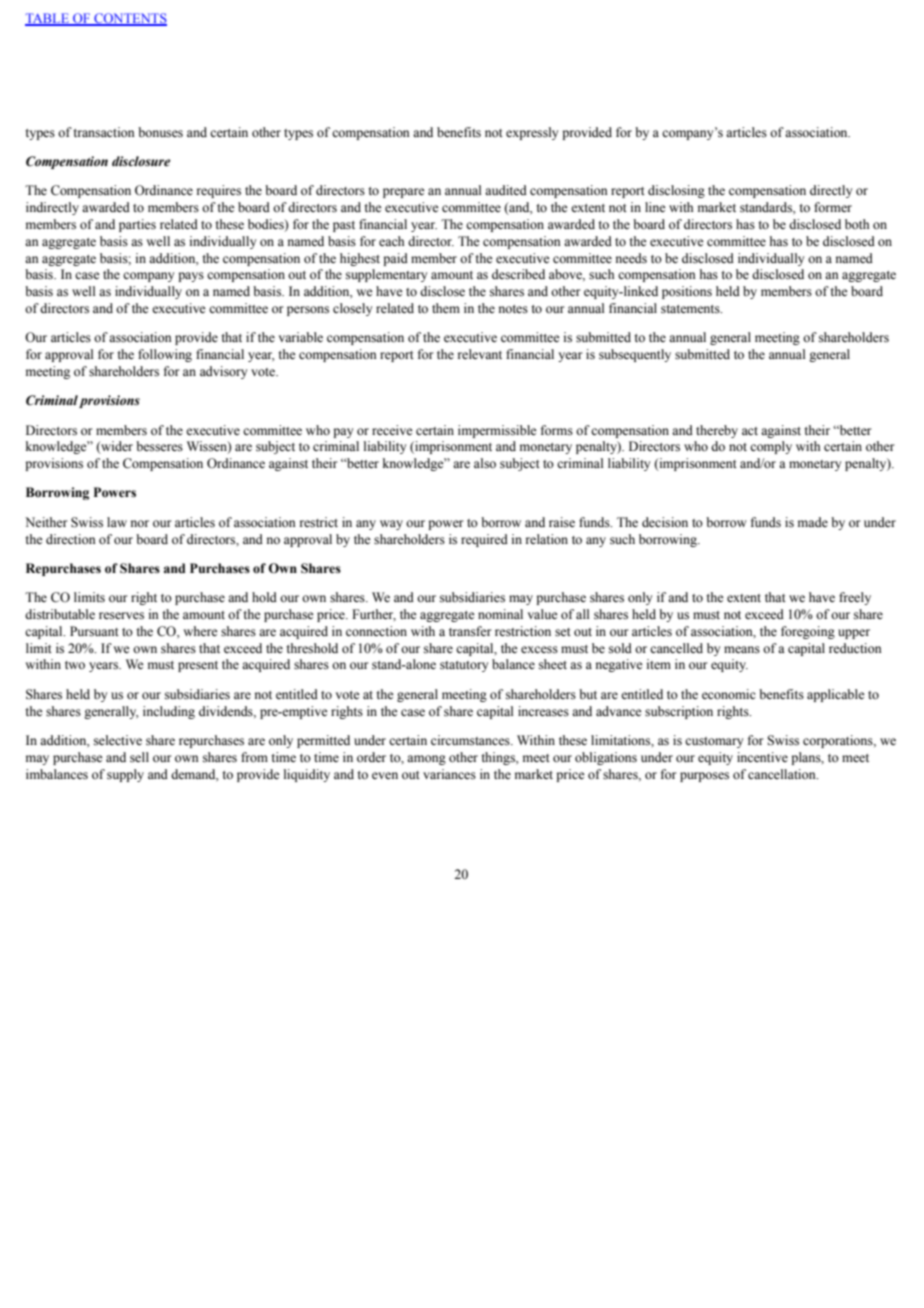 The width and height of the screenshot is (924, 1308). What do you see at coordinates (676, 191) in the screenshot?
I see `disclosing` at bounding box center [676, 191].
